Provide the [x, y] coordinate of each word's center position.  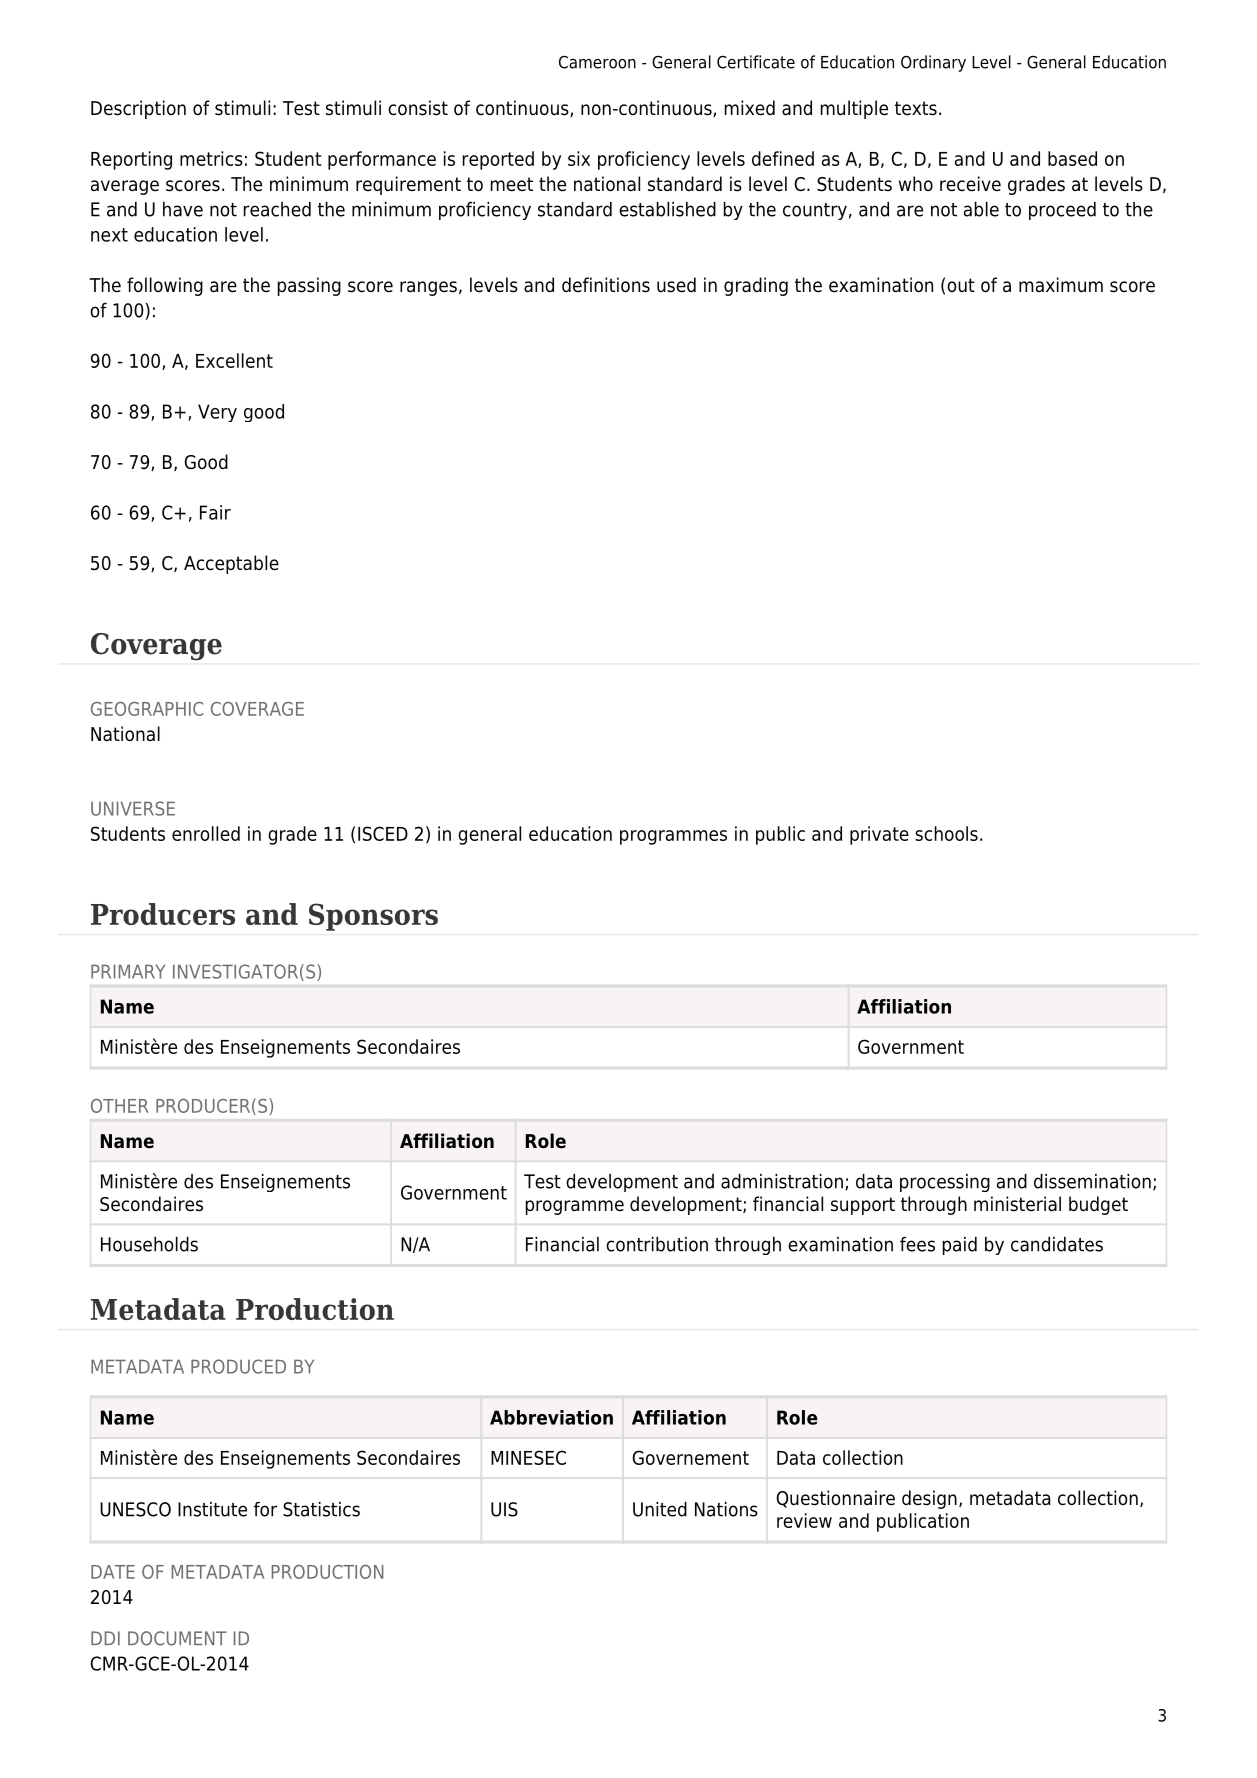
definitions [606, 285]
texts [916, 108]
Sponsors [373, 917]
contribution [657, 1244]
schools [946, 833]
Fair [215, 512]
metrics [211, 158]
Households [149, 1244]
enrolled [206, 833]
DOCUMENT [177, 1638]
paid [960, 1246]
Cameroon [597, 62]
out [961, 285]
